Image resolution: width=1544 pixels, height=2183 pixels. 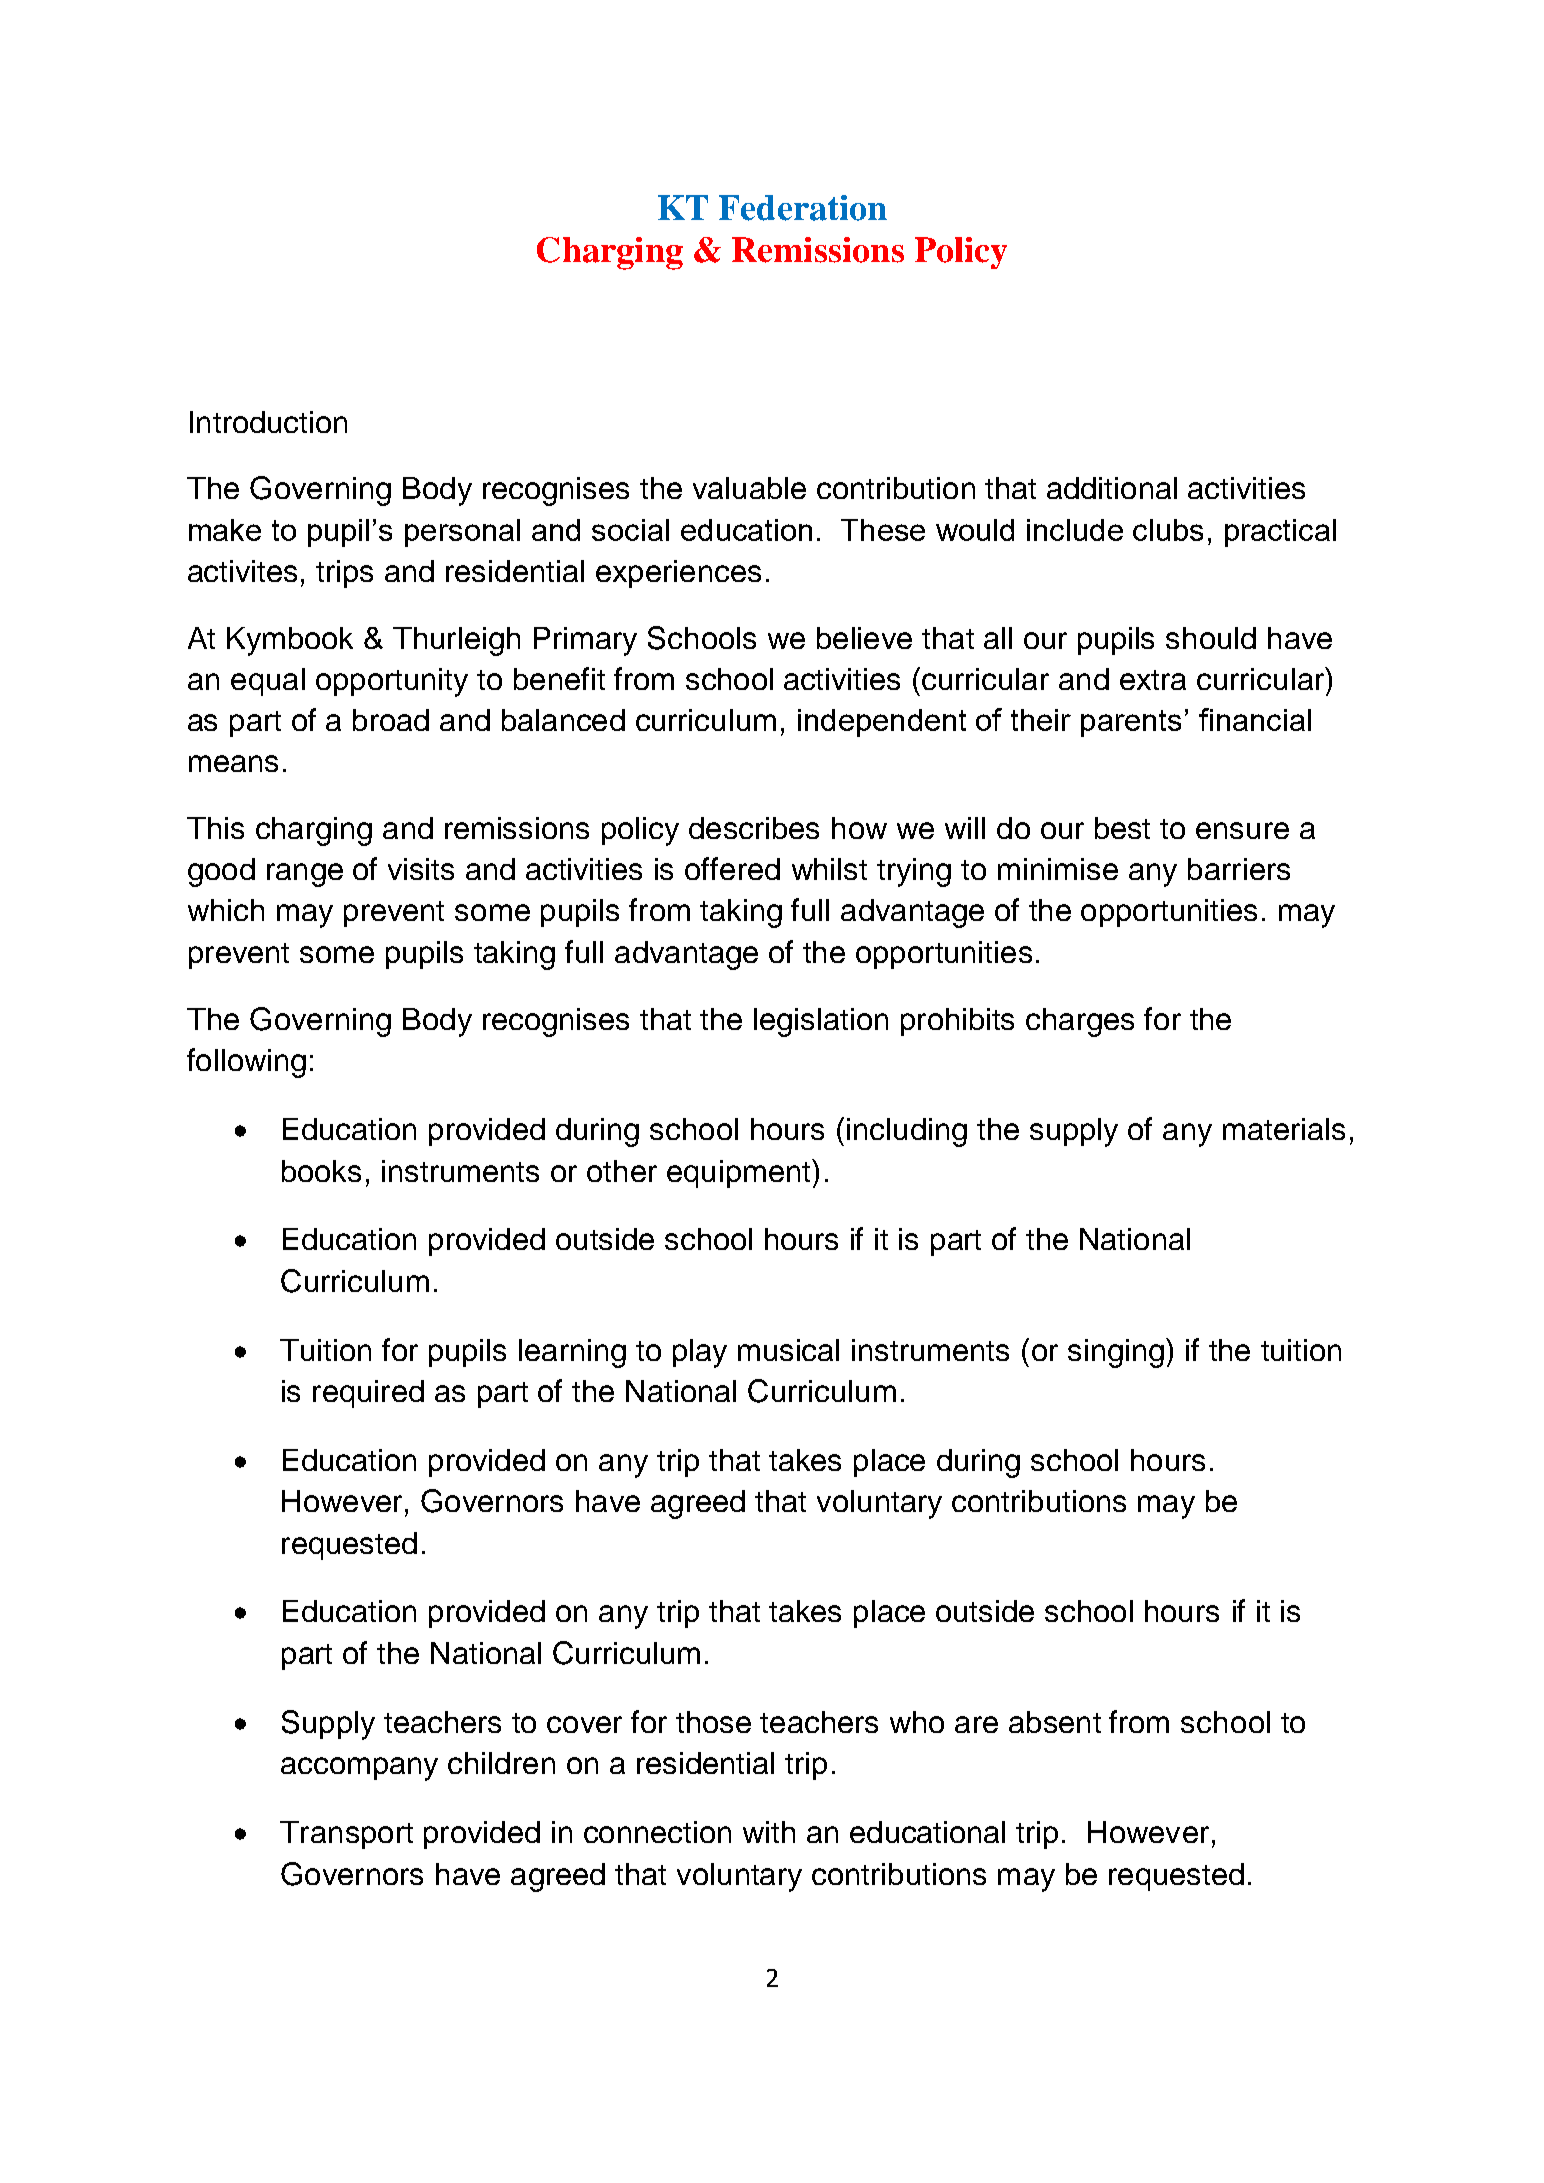 I want to click on additional, so click(x=1112, y=488).
